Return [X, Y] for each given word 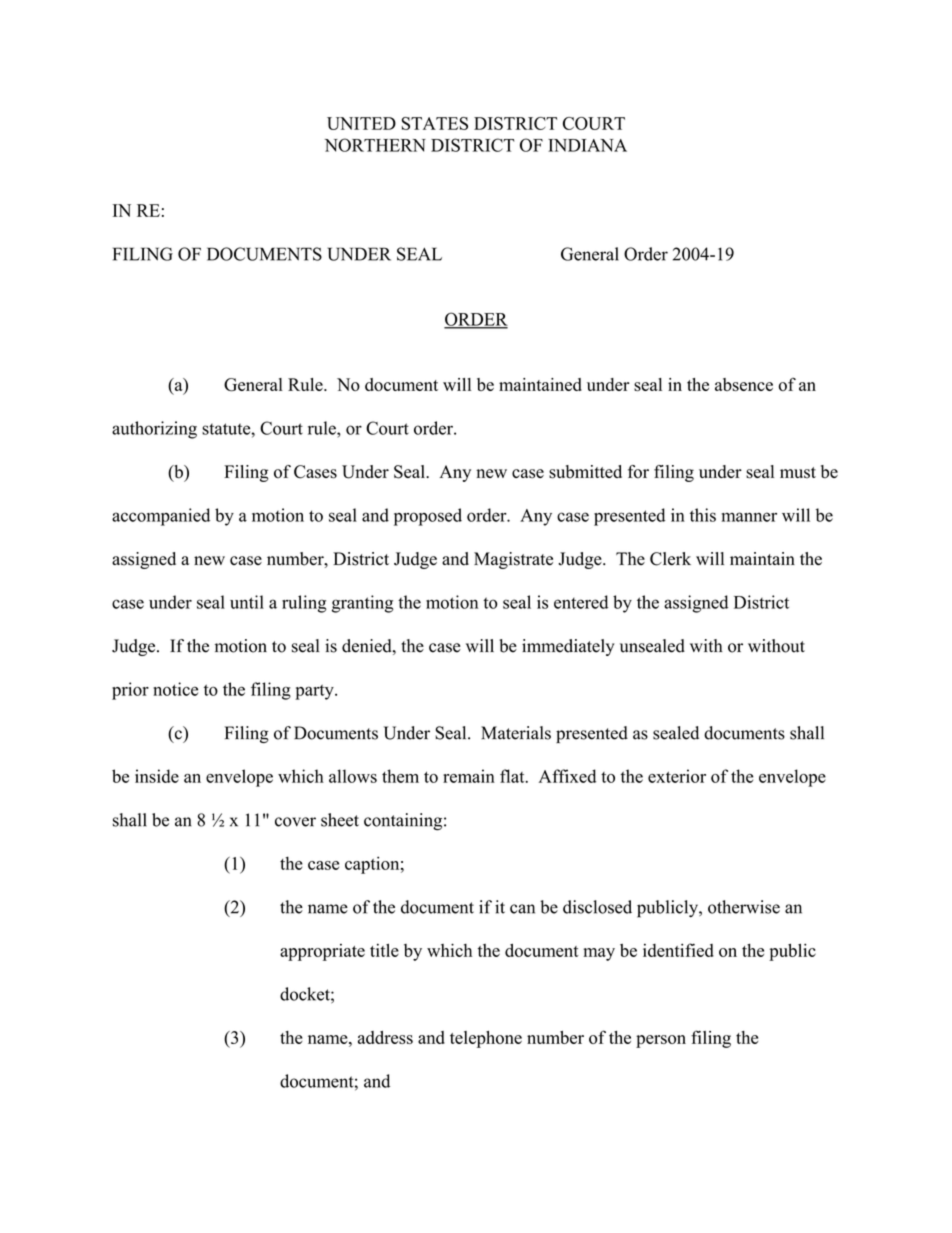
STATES [435, 123]
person [661, 1041]
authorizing [154, 430]
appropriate [322, 952]
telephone [486, 1039]
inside [157, 776]
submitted [585, 472]
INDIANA [587, 145]
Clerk [670, 559]
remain [469, 776]
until [247, 602]
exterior [677, 776]
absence [744, 384]
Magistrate [513, 560]
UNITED [361, 123]
